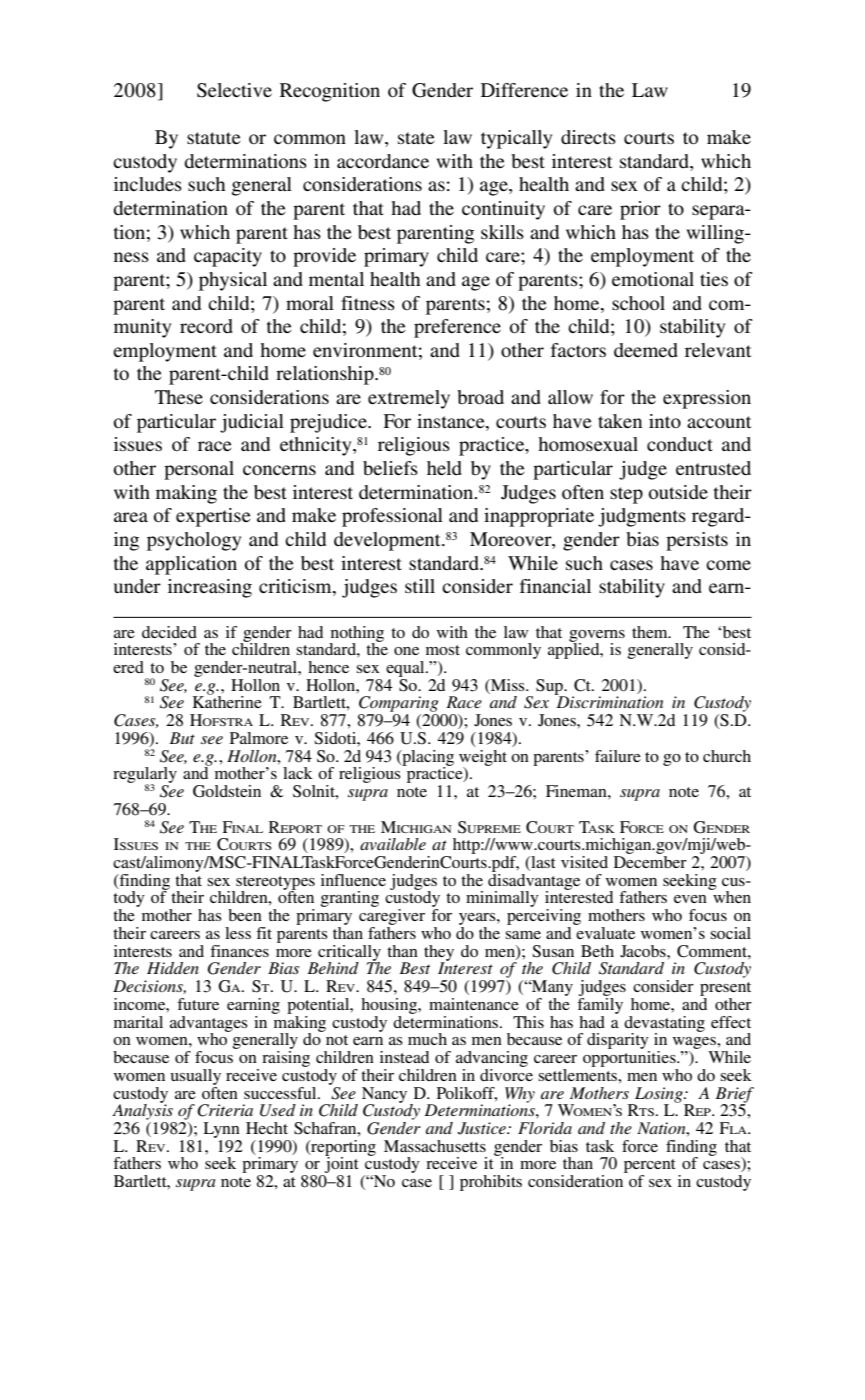  I want to click on held, so click(444, 468).
